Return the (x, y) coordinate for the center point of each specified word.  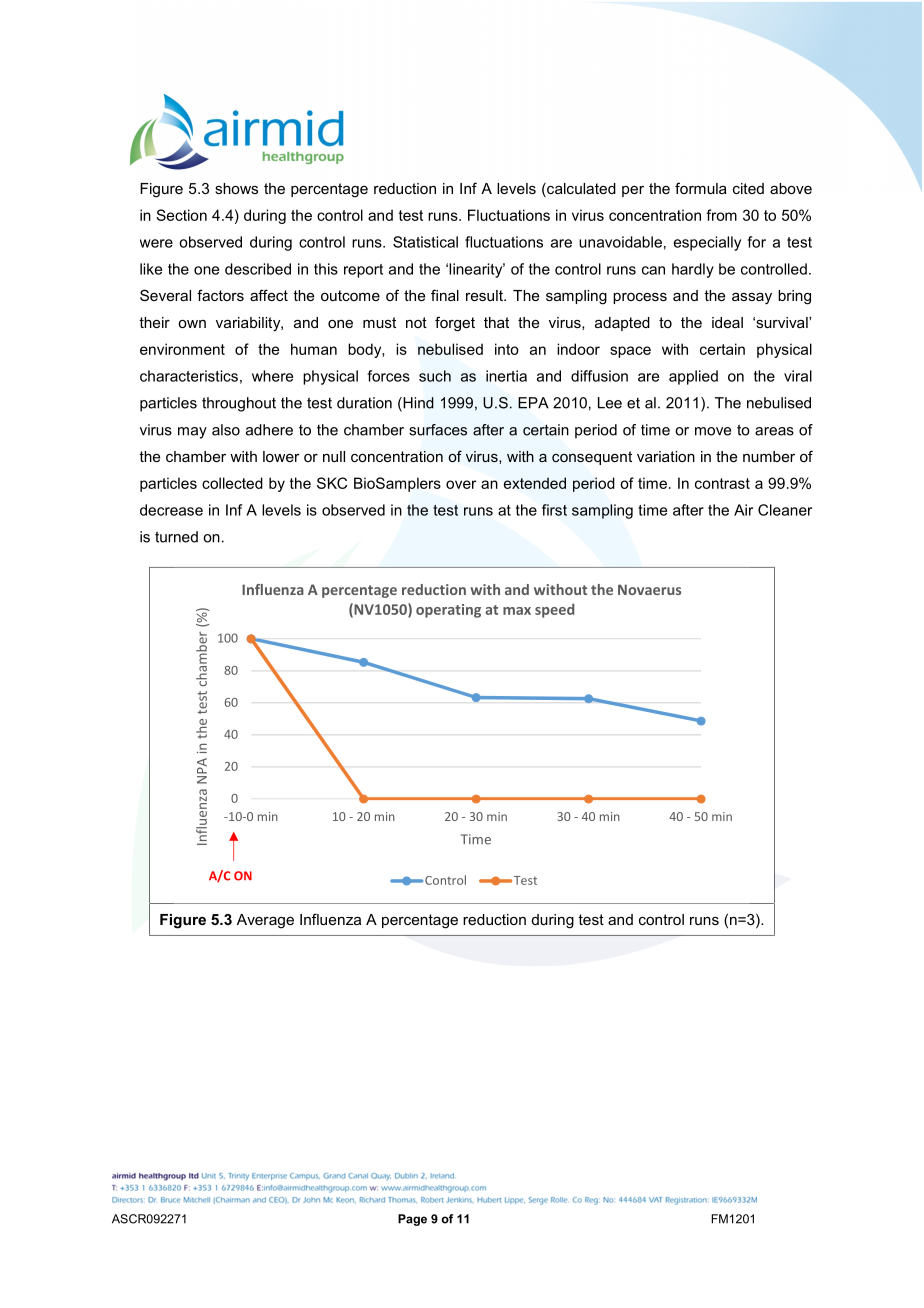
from (721, 215)
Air (743, 510)
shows (236, 188)
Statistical (425, 242)
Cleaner (785, 510)
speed (554, 610)
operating (448, 611)
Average (265, 921)
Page (412, 1220)
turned (176, 537)
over (461, 484)
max (517, 611)
